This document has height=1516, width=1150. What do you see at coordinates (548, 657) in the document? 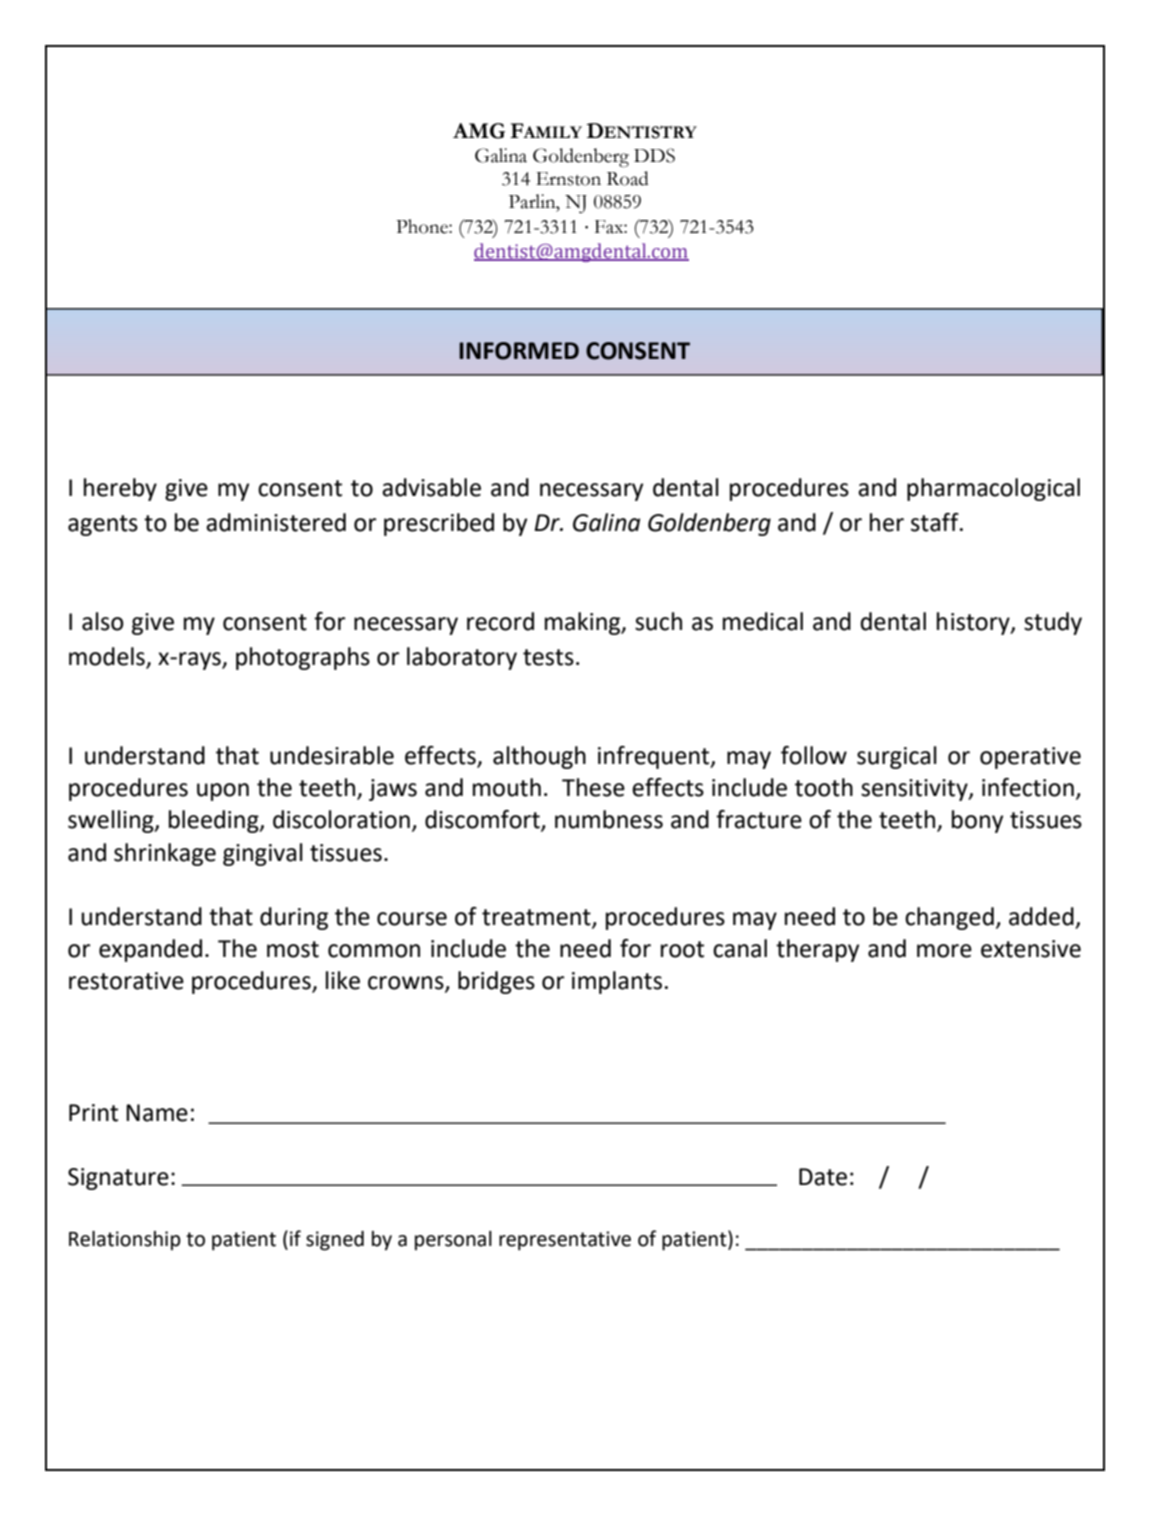
I see `tests` at bounding box center [548, 657].
